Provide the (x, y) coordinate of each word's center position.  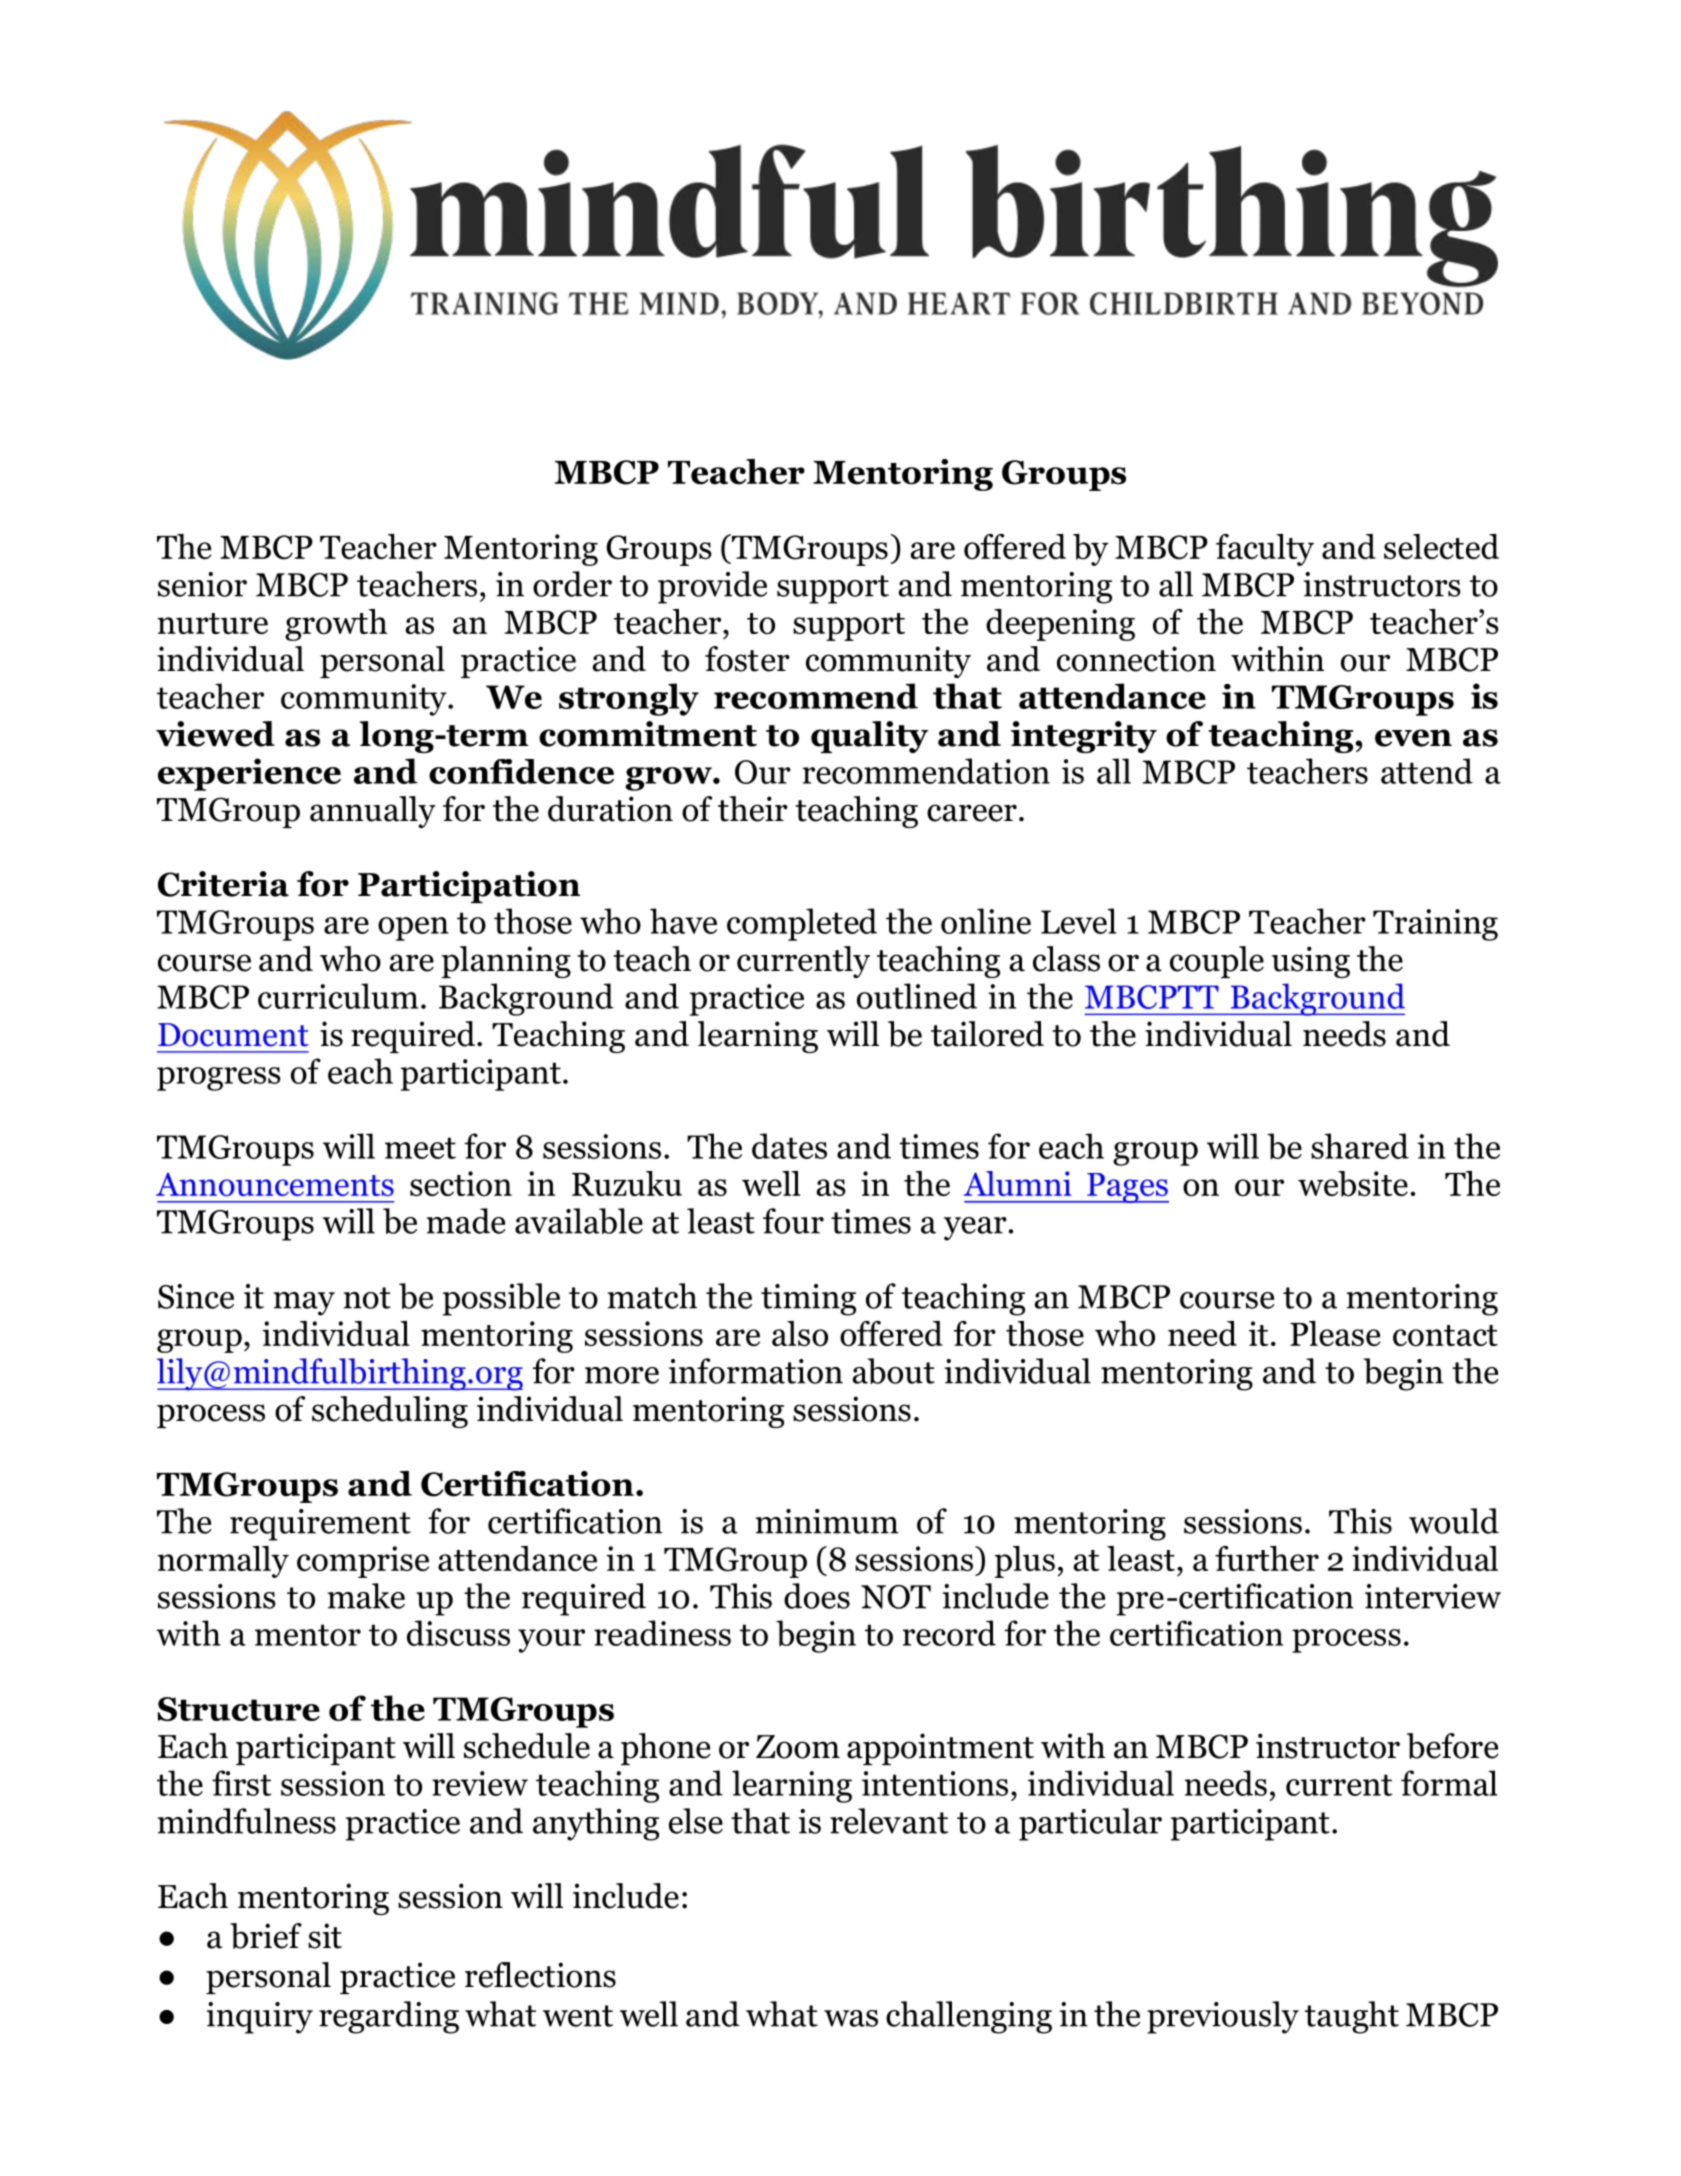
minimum (827, 1521)
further (1267, 1558)
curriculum (338, 996)
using (1311, 962)
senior (202, 584)
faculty (1265, 550)
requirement (320, 1525)
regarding (389, 2017)
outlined (917, 996)
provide (712, 587)
